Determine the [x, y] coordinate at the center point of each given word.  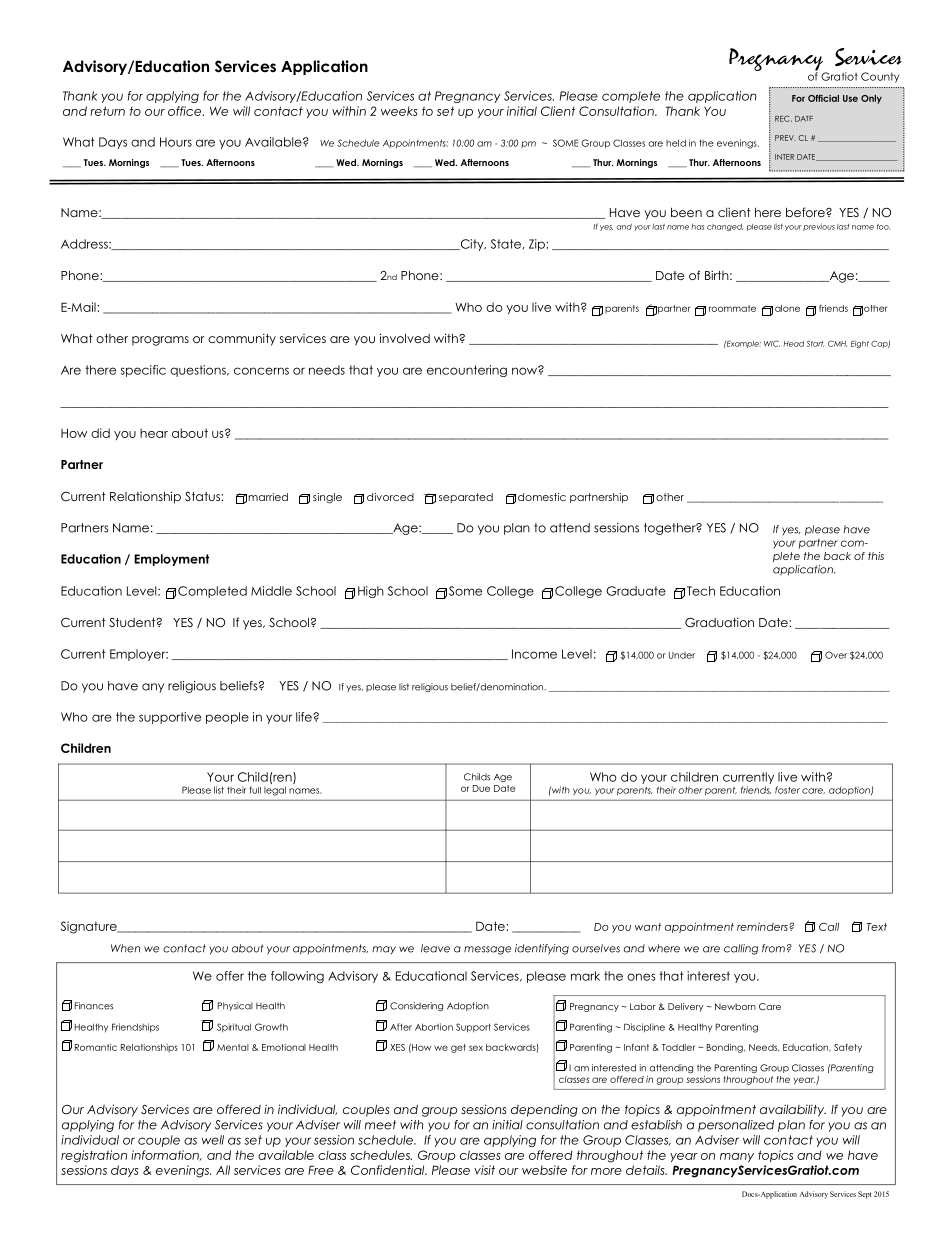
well [213, 1140]
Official [823, 98]
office [186, 111]
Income [534, 654]
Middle [271, 591]
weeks [399, 111]
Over [836, 655]
